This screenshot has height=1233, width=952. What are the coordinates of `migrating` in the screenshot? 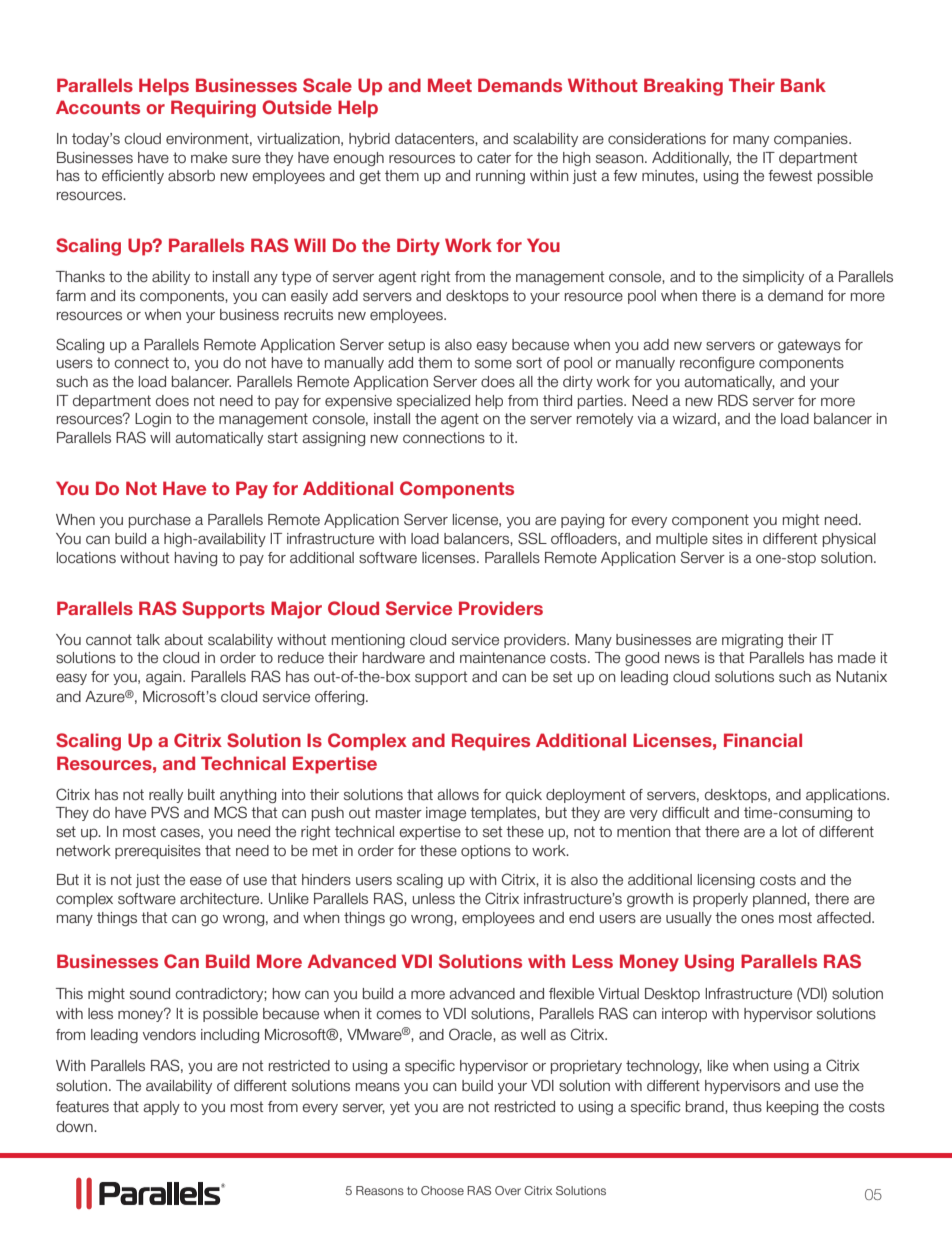 It's located at (752, 641).
